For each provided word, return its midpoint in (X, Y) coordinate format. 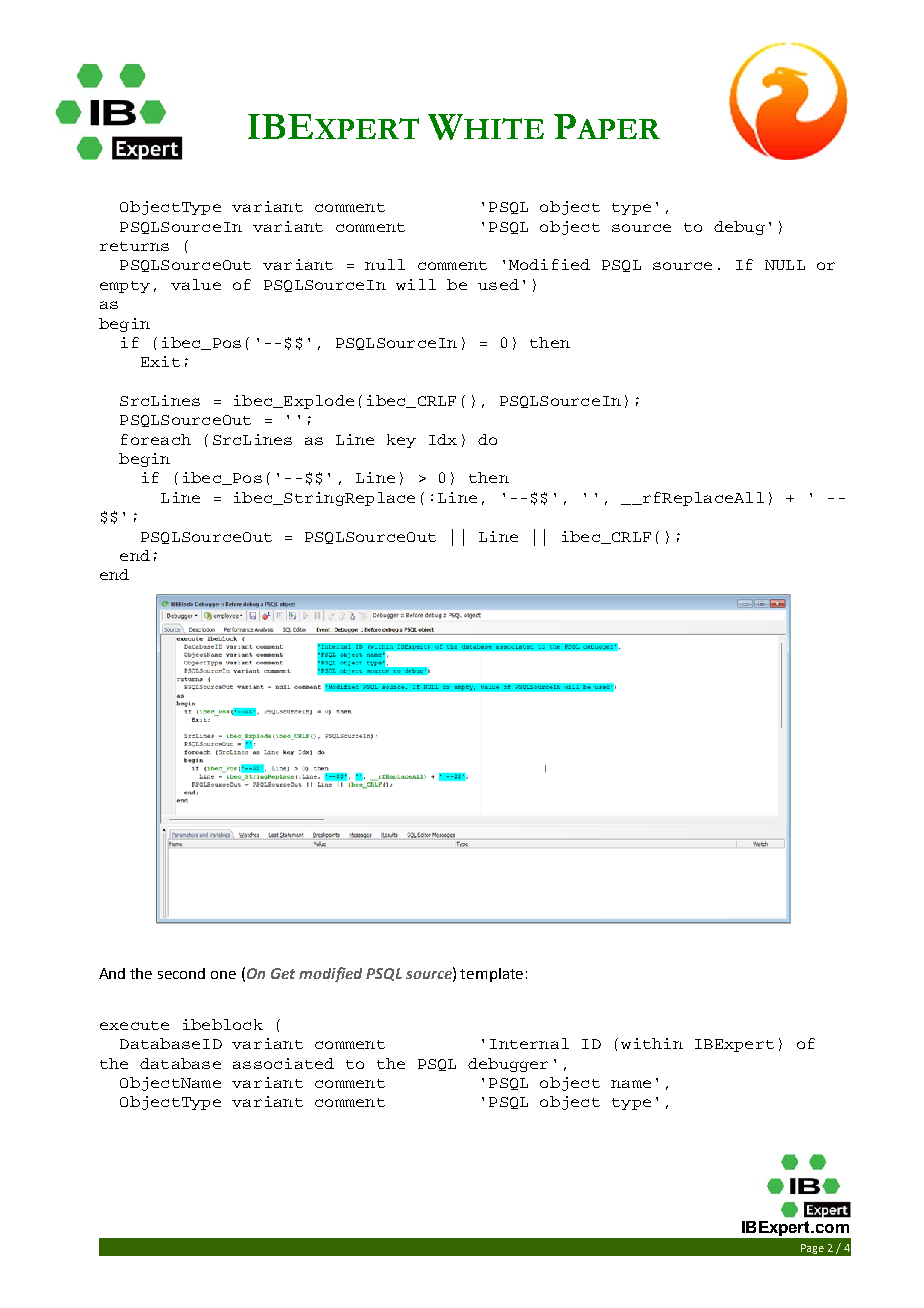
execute (134, 1025)
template (491, 975)
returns (134, 246)
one (223, 975)
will (416, 284)
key (401, 441)
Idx (443, 439)
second (181, 973)
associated (283, 1063)
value (196, 284)
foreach (156, 439)
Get (283, 973)
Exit (160, 361)
